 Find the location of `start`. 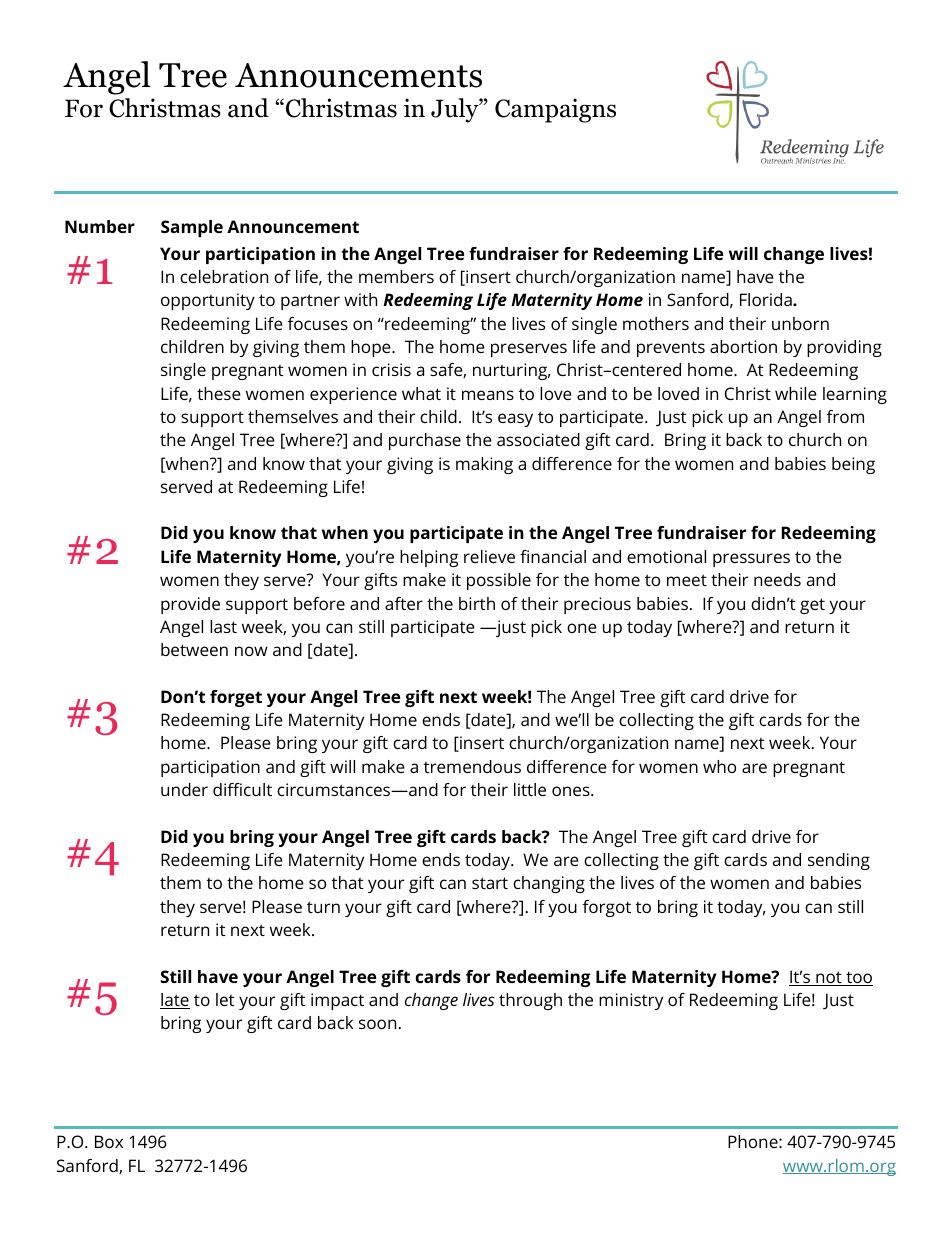

start is located at coordinates (490, 883).
